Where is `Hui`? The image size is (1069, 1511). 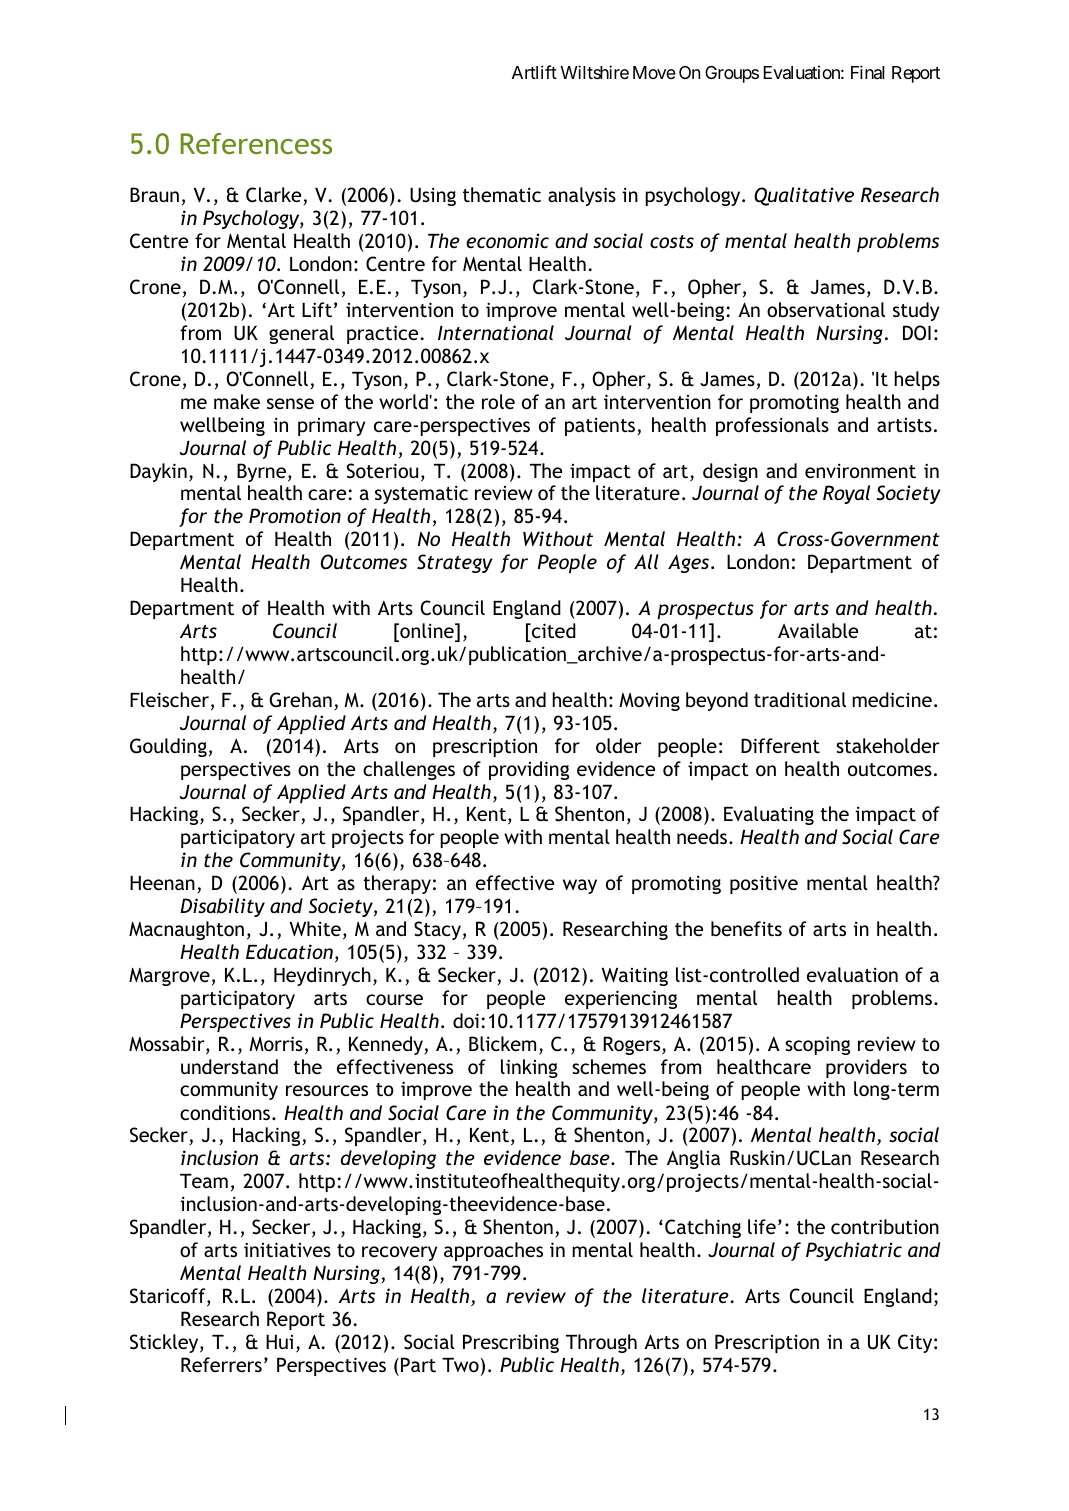 Hui is located at coordinates (279, 1342).
